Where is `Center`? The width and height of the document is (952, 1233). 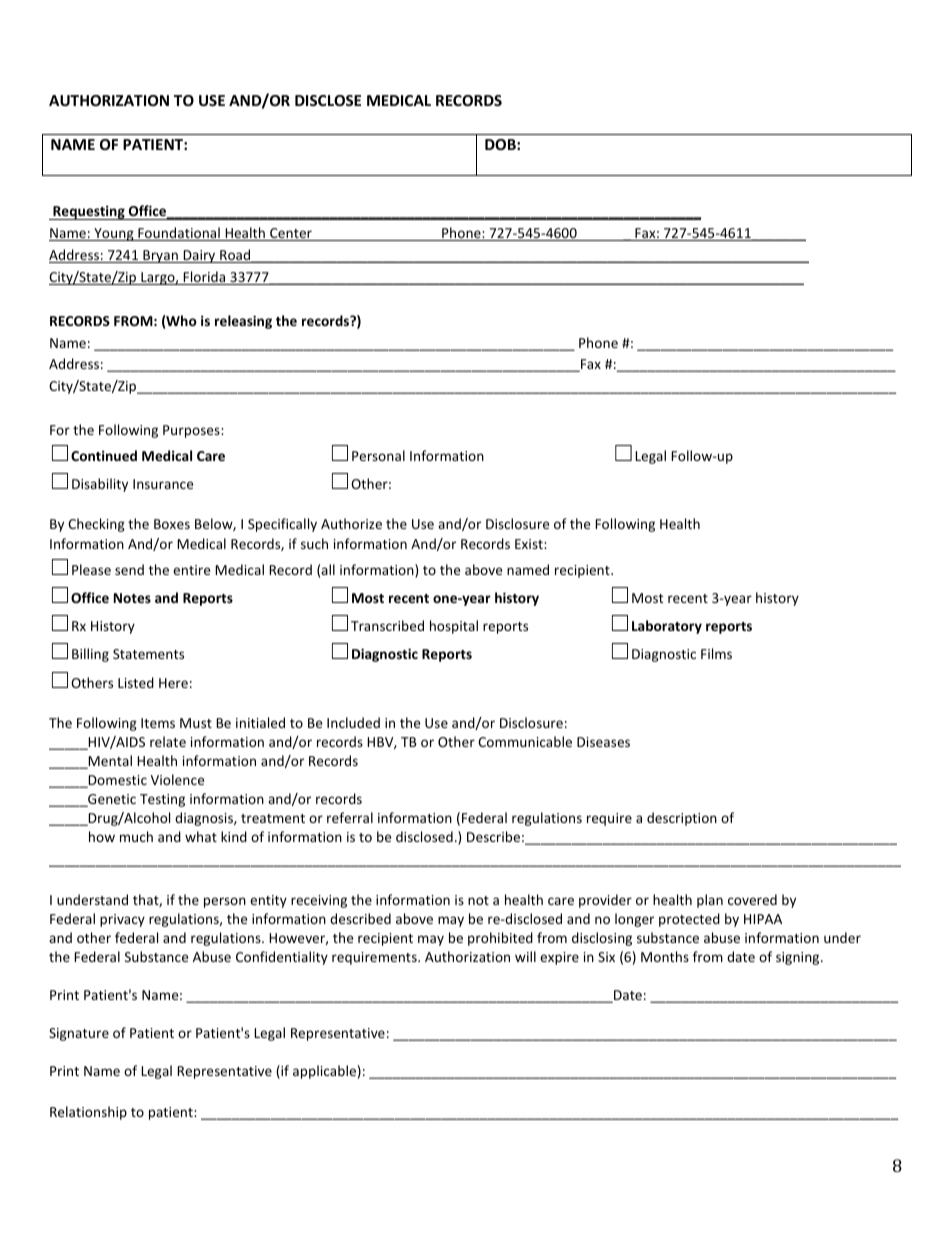
Center is located at coordinates (291, 234).
